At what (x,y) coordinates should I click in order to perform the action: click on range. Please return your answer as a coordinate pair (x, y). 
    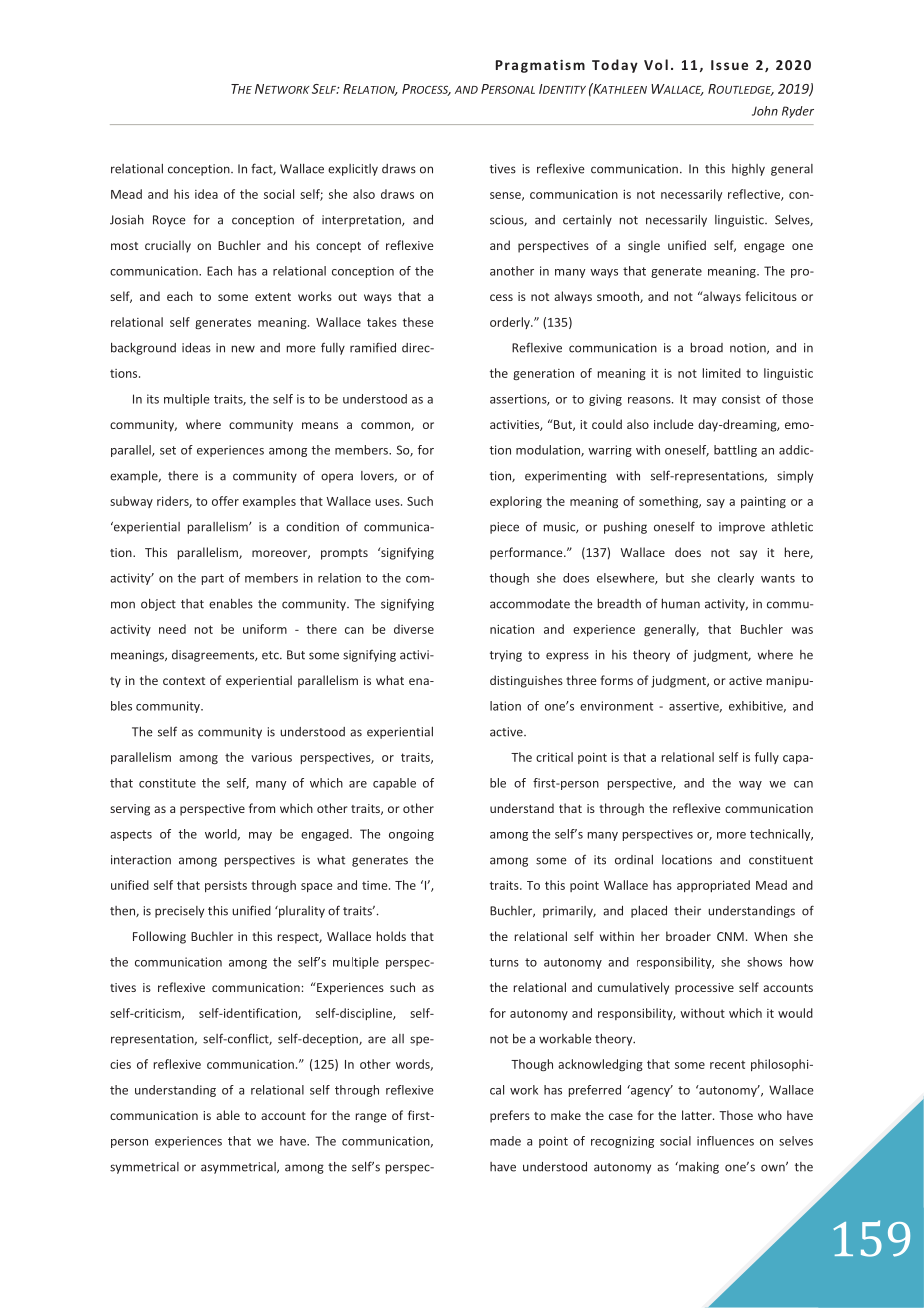
    Looking at the image, I should click on (371, 1118).
